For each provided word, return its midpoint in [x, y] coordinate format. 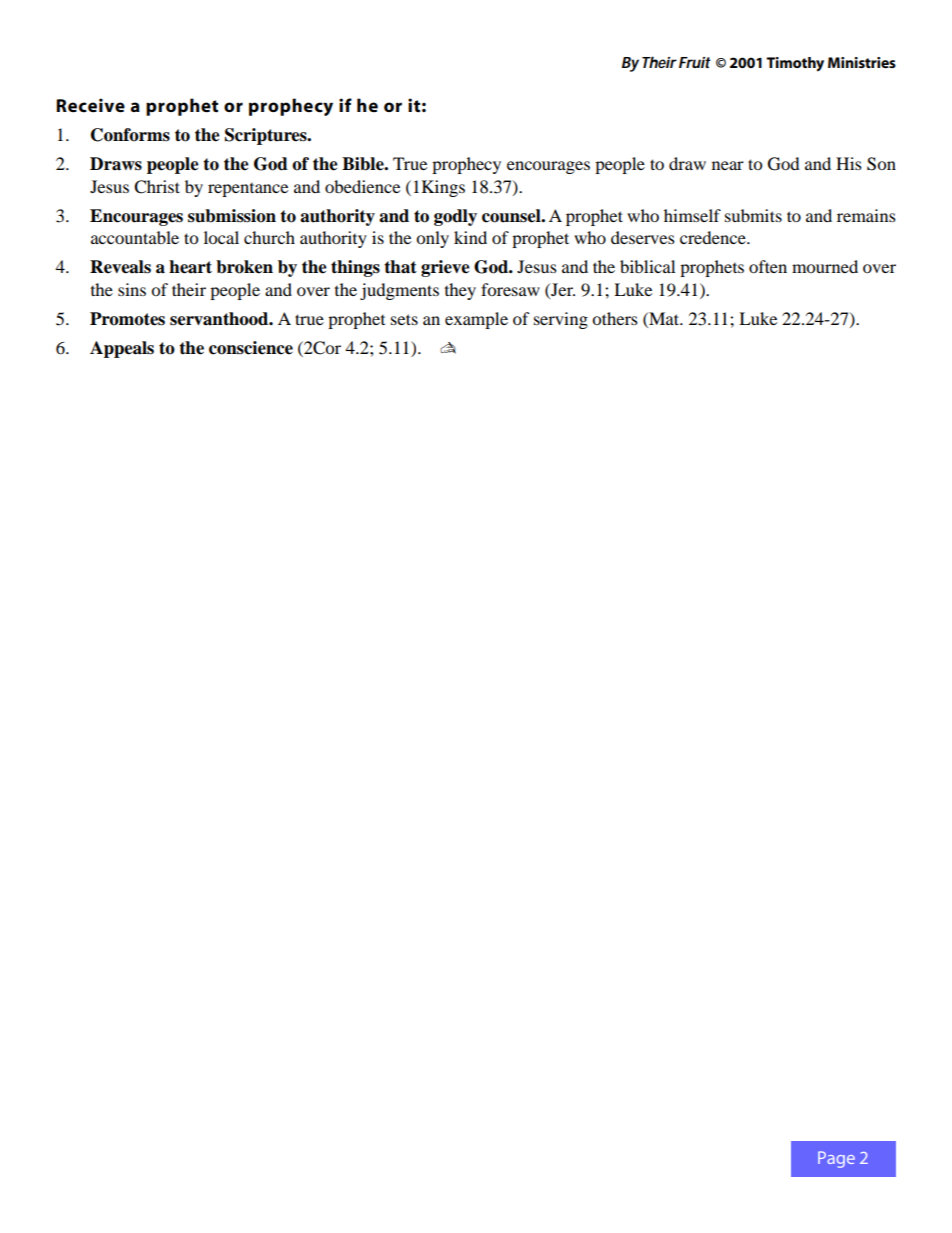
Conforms [130, 135]
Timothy [795, 64]
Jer [562, 289]
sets [404, 319]
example [476, 320]
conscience [251, 348]
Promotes [127, 319]
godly [455, 217]
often [768, 266]
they [460, 291]
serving [561, 320]
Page [836, 1159]
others [615, 318]
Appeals [122, 349]
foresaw [510, 289]
